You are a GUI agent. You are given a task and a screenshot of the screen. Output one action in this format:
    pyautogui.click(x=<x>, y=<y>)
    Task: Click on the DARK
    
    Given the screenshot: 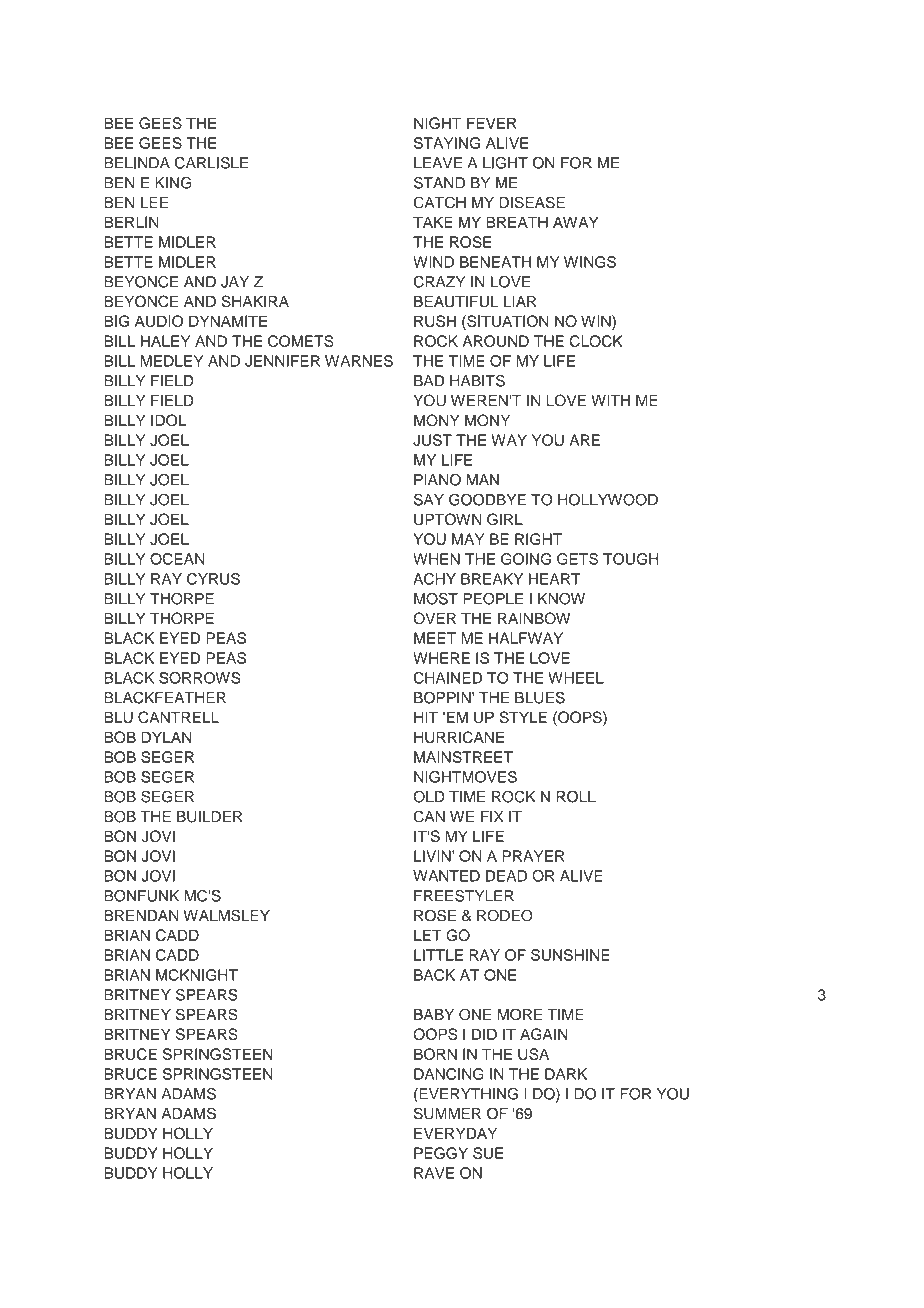 What is the action you would take?
    pyautogui.click(x=566, y=1074)
